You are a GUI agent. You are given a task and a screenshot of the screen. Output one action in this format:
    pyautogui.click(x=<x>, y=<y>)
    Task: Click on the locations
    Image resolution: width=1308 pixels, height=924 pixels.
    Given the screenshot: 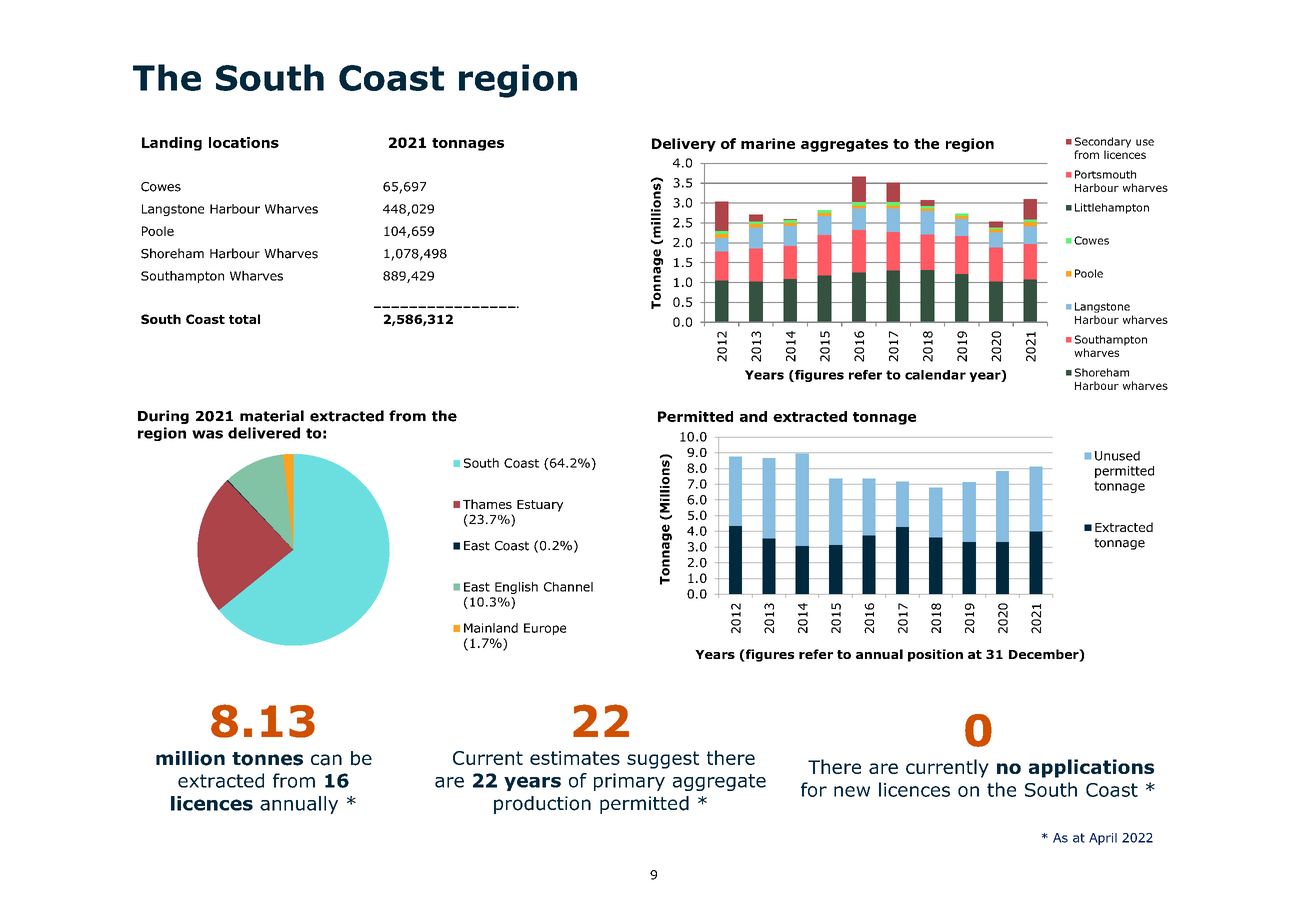 What is the action you would take?
    pyautogui.click(x=244, y=142)
